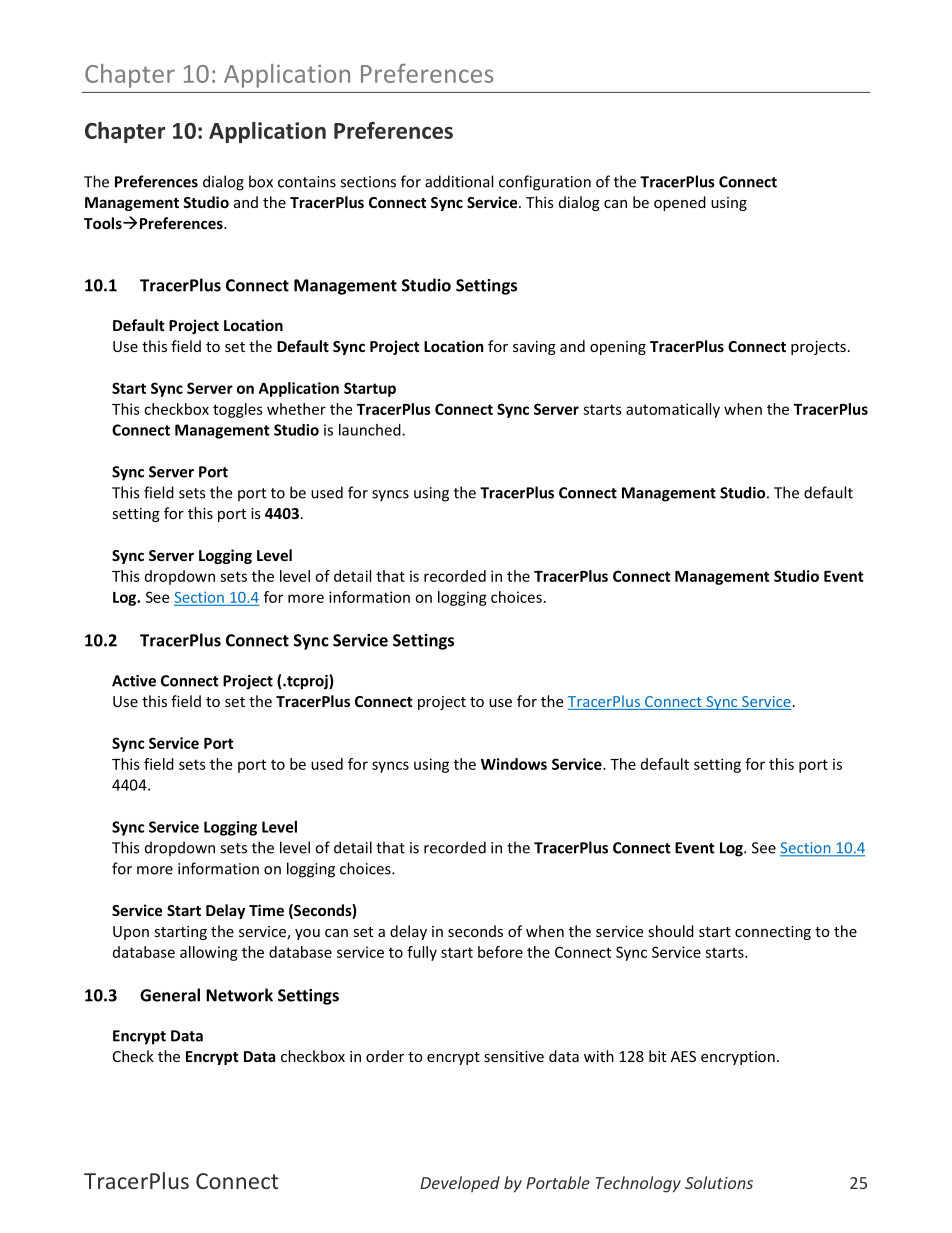 The image size is (952, 1233). What do you see at coordinates (238, 410) in the screenshot?
I see `toggles` at bounding box center [238, 410].
